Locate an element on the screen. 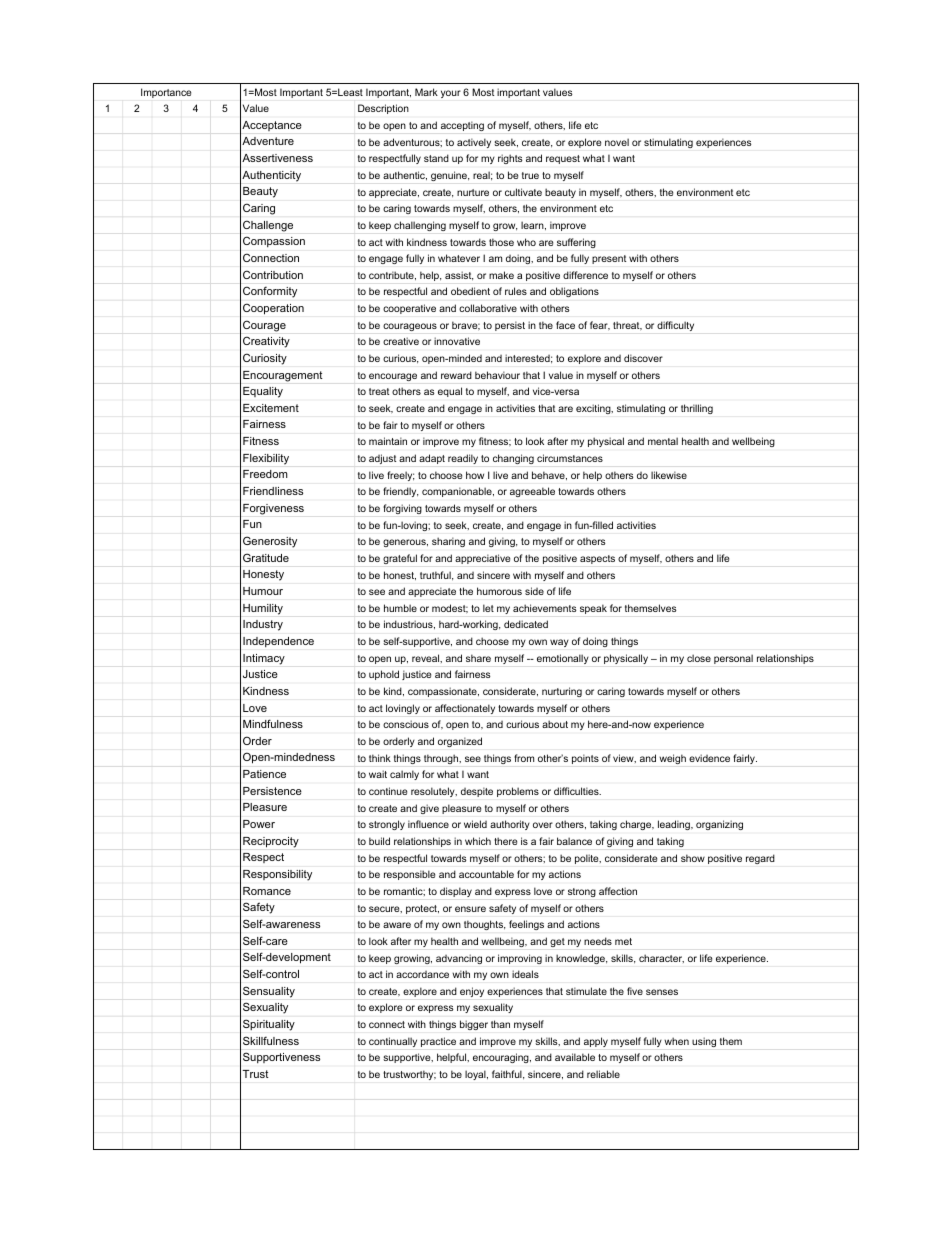  companionable is located at coordinates (458, 492).
